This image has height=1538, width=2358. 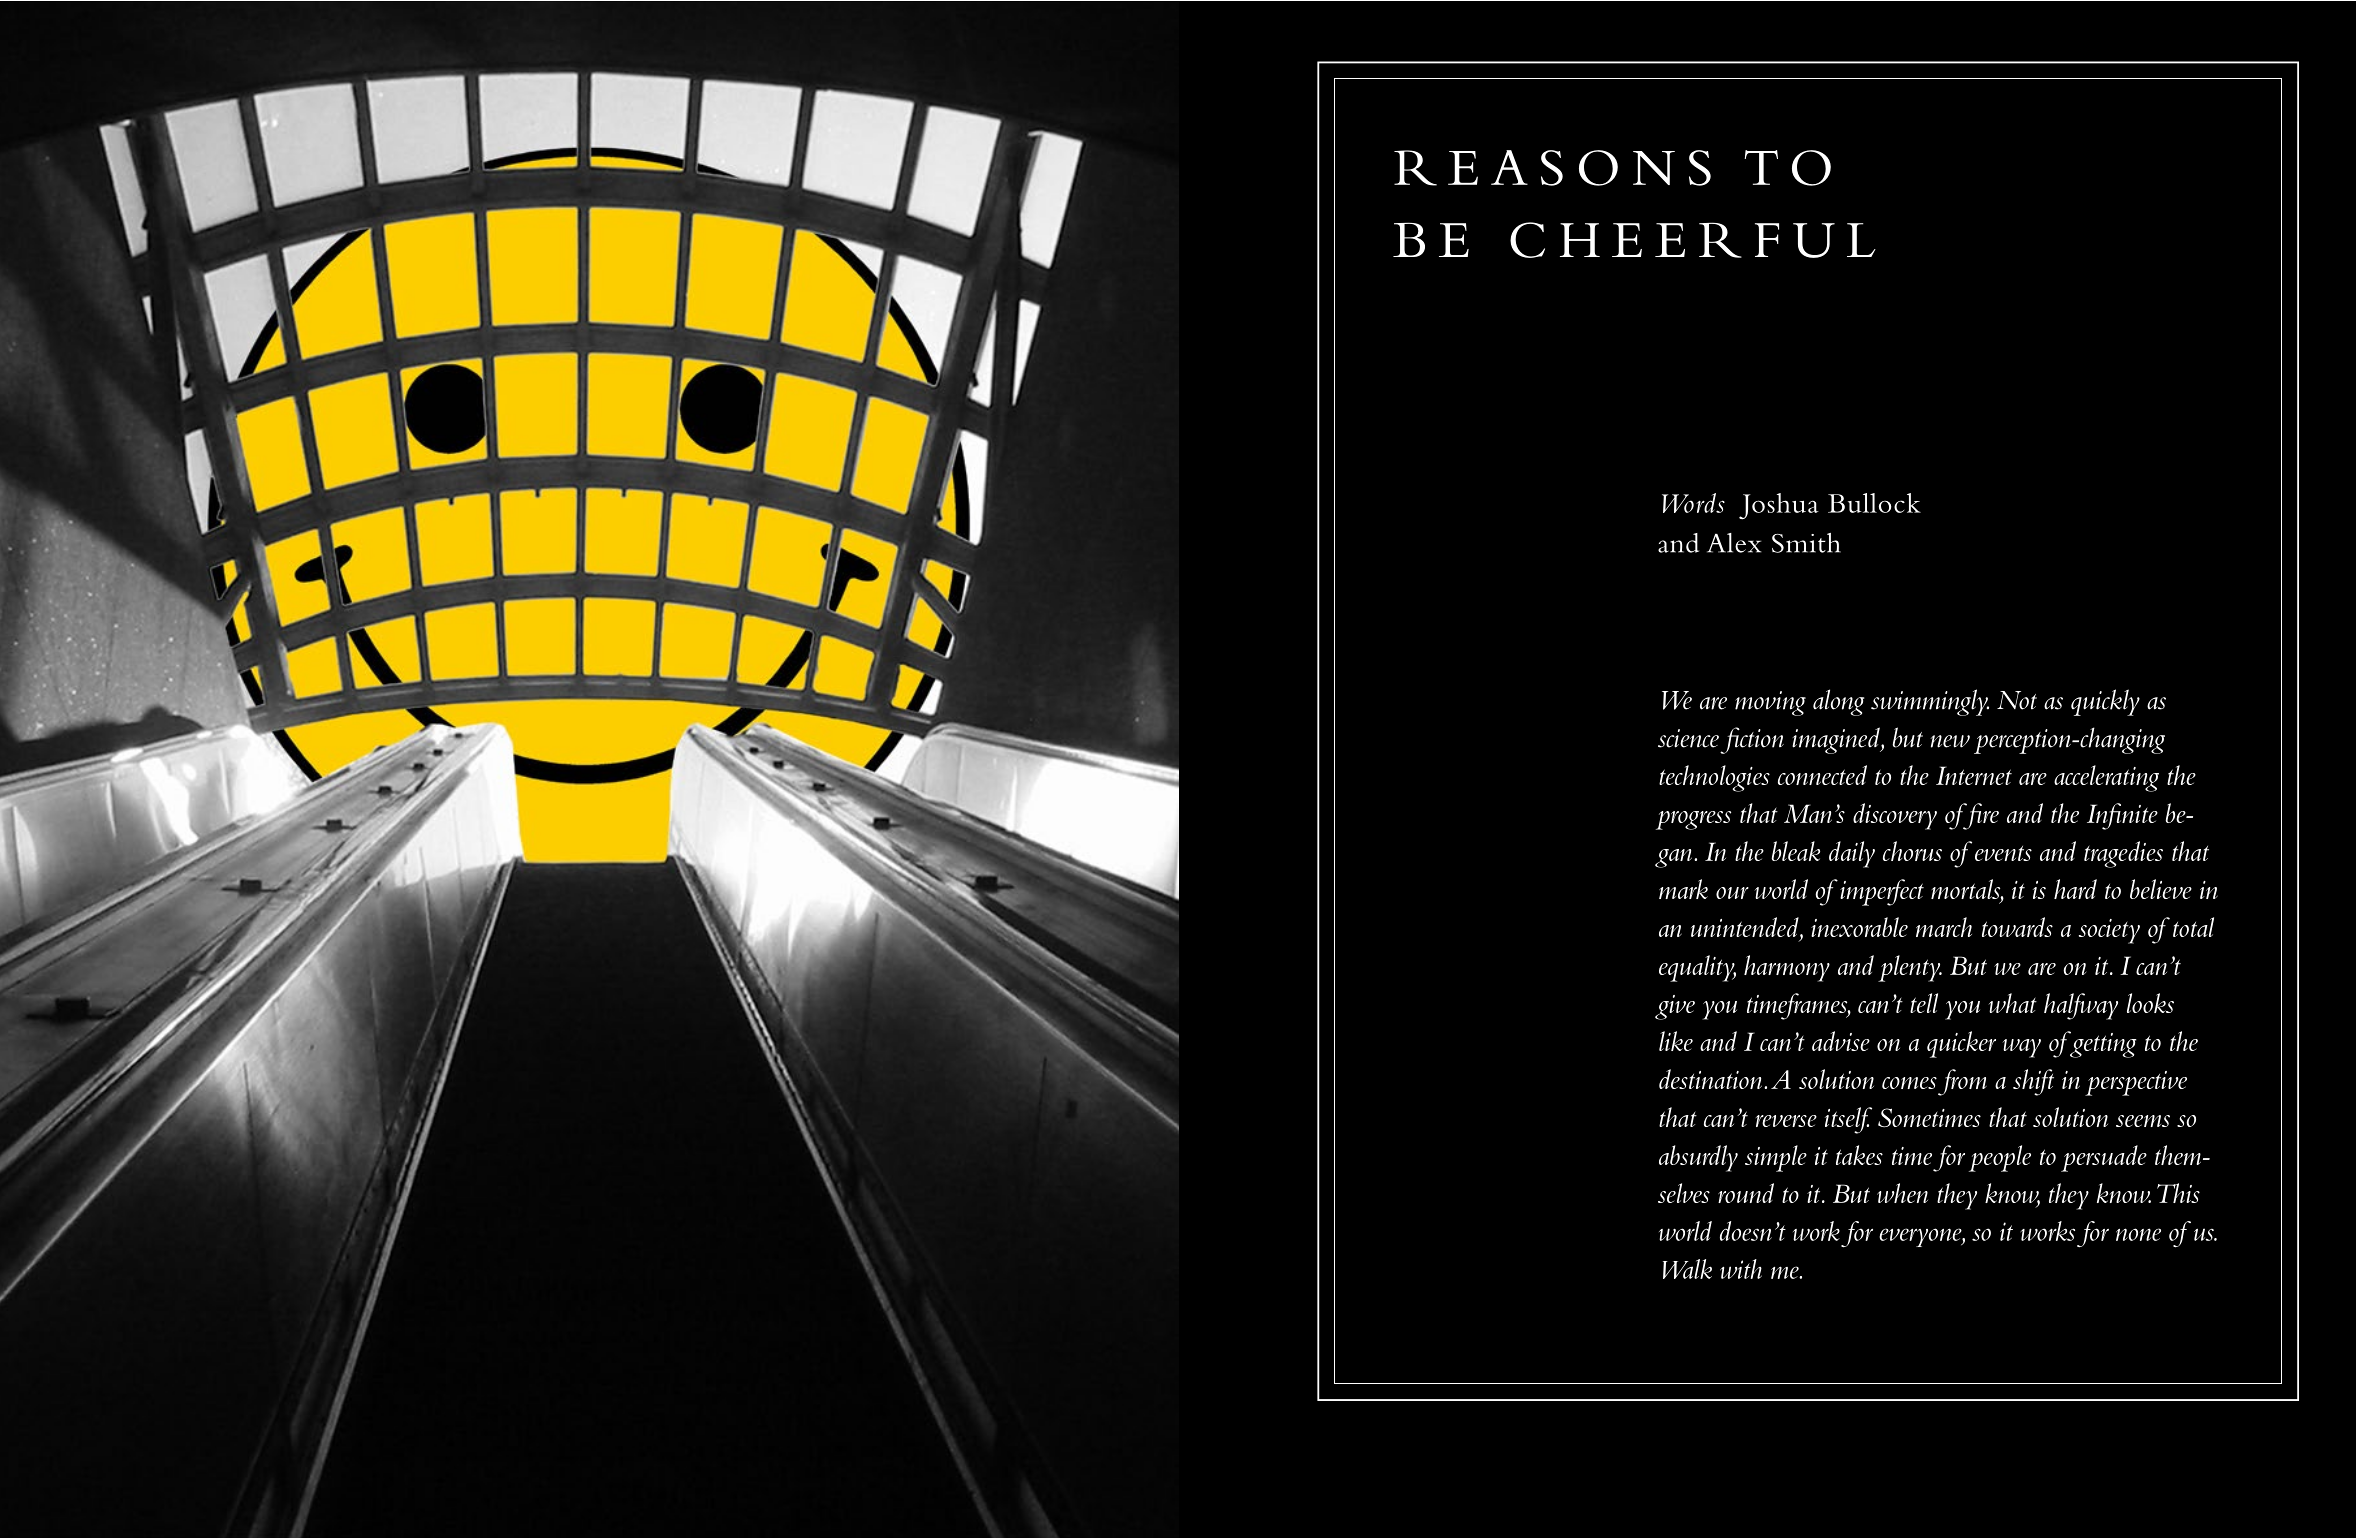 I want to click on CHEERFUL, so click(x=1693, y=240).
